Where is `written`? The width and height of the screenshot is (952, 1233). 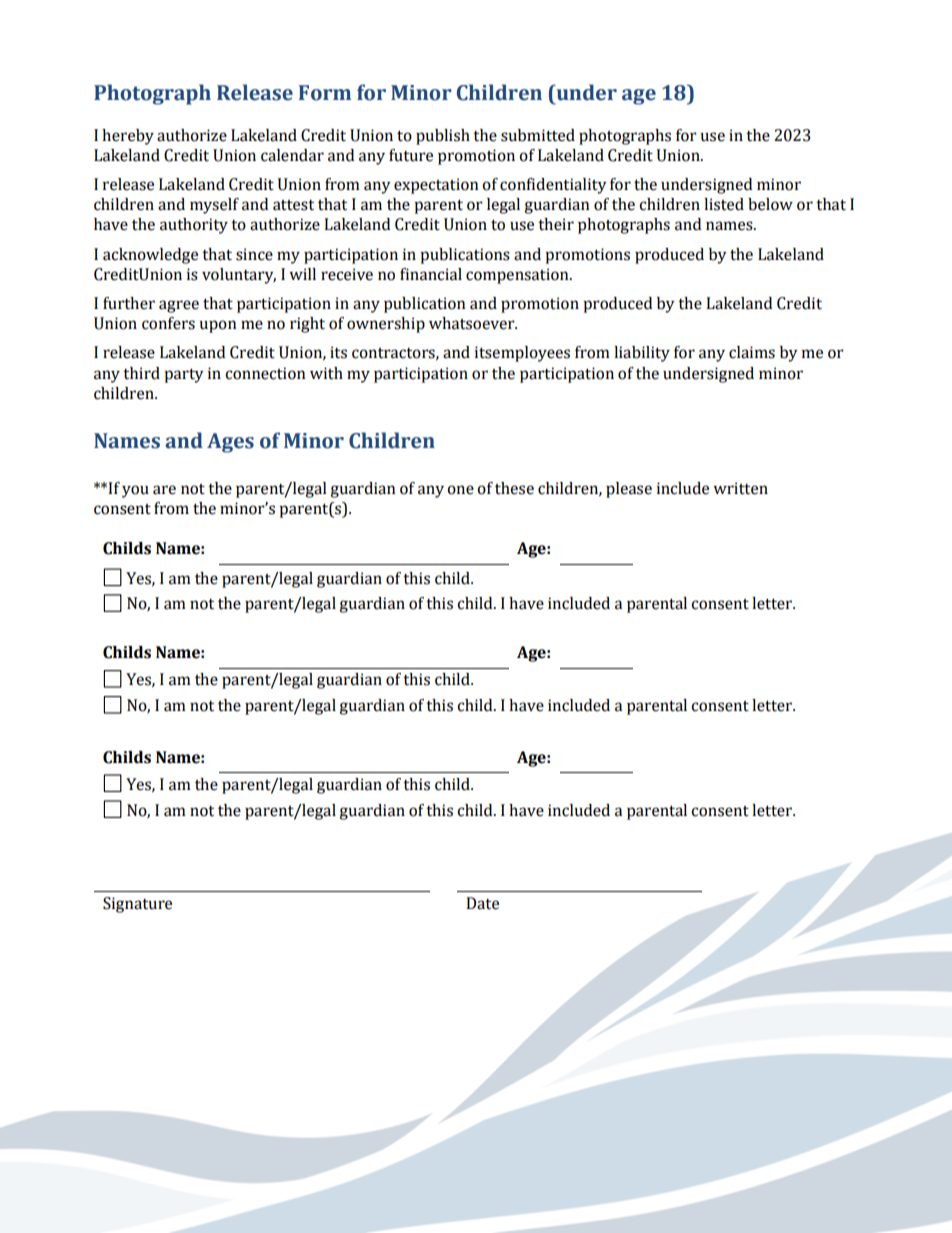 written is located at coordinates (740, 488).
